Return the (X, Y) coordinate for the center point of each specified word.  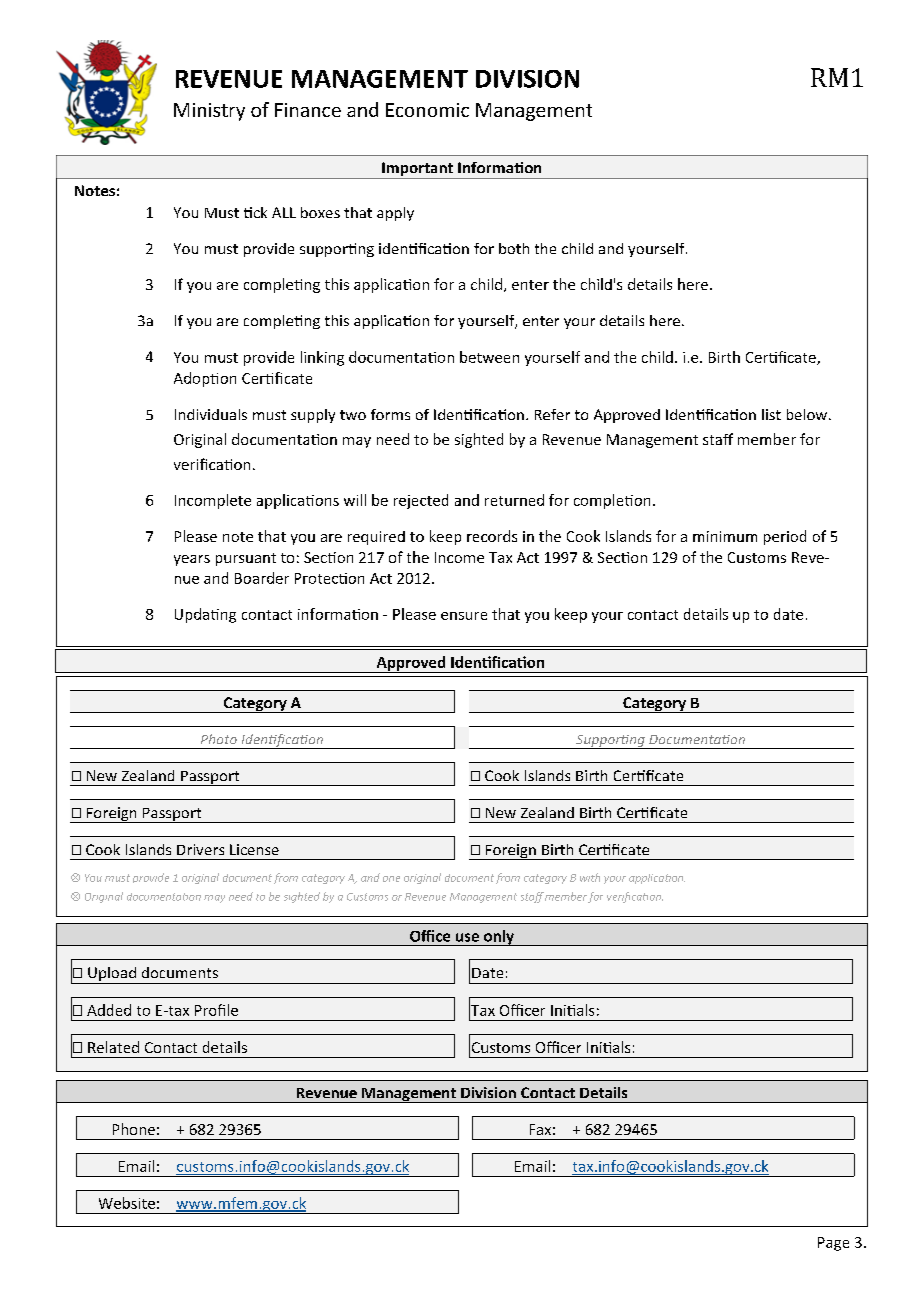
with (590, 877)
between (489, 357)
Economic (427, 110)
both (514, 248)
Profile (216, 1010)
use (467, 937)
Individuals (211, 414)
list (771, 414)
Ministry (209, 112)
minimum (725, 536)
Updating (205, 615)
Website (127, 1203)
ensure (464, 616)
